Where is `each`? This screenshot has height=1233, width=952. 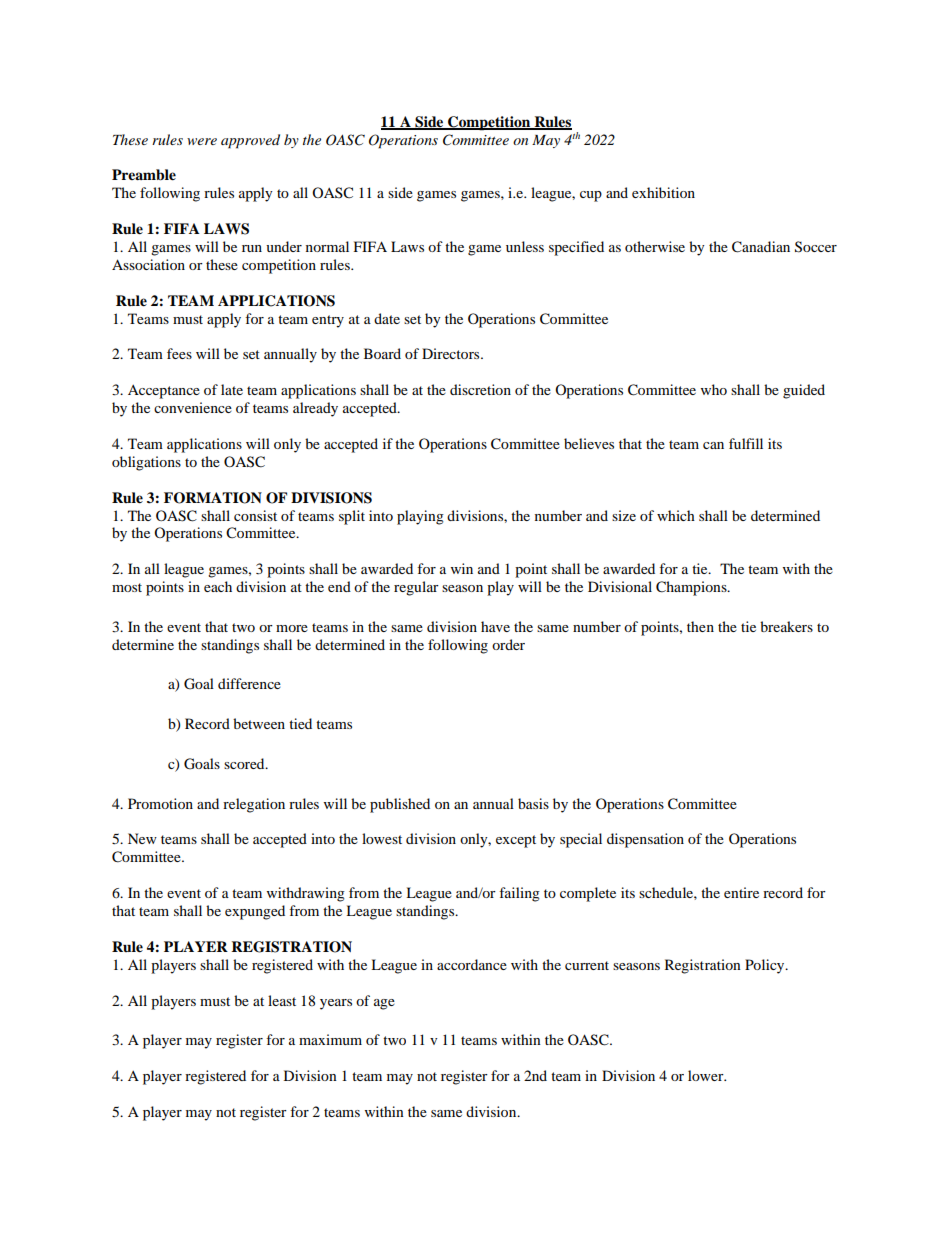 each is located at coordinates (218, 586).
